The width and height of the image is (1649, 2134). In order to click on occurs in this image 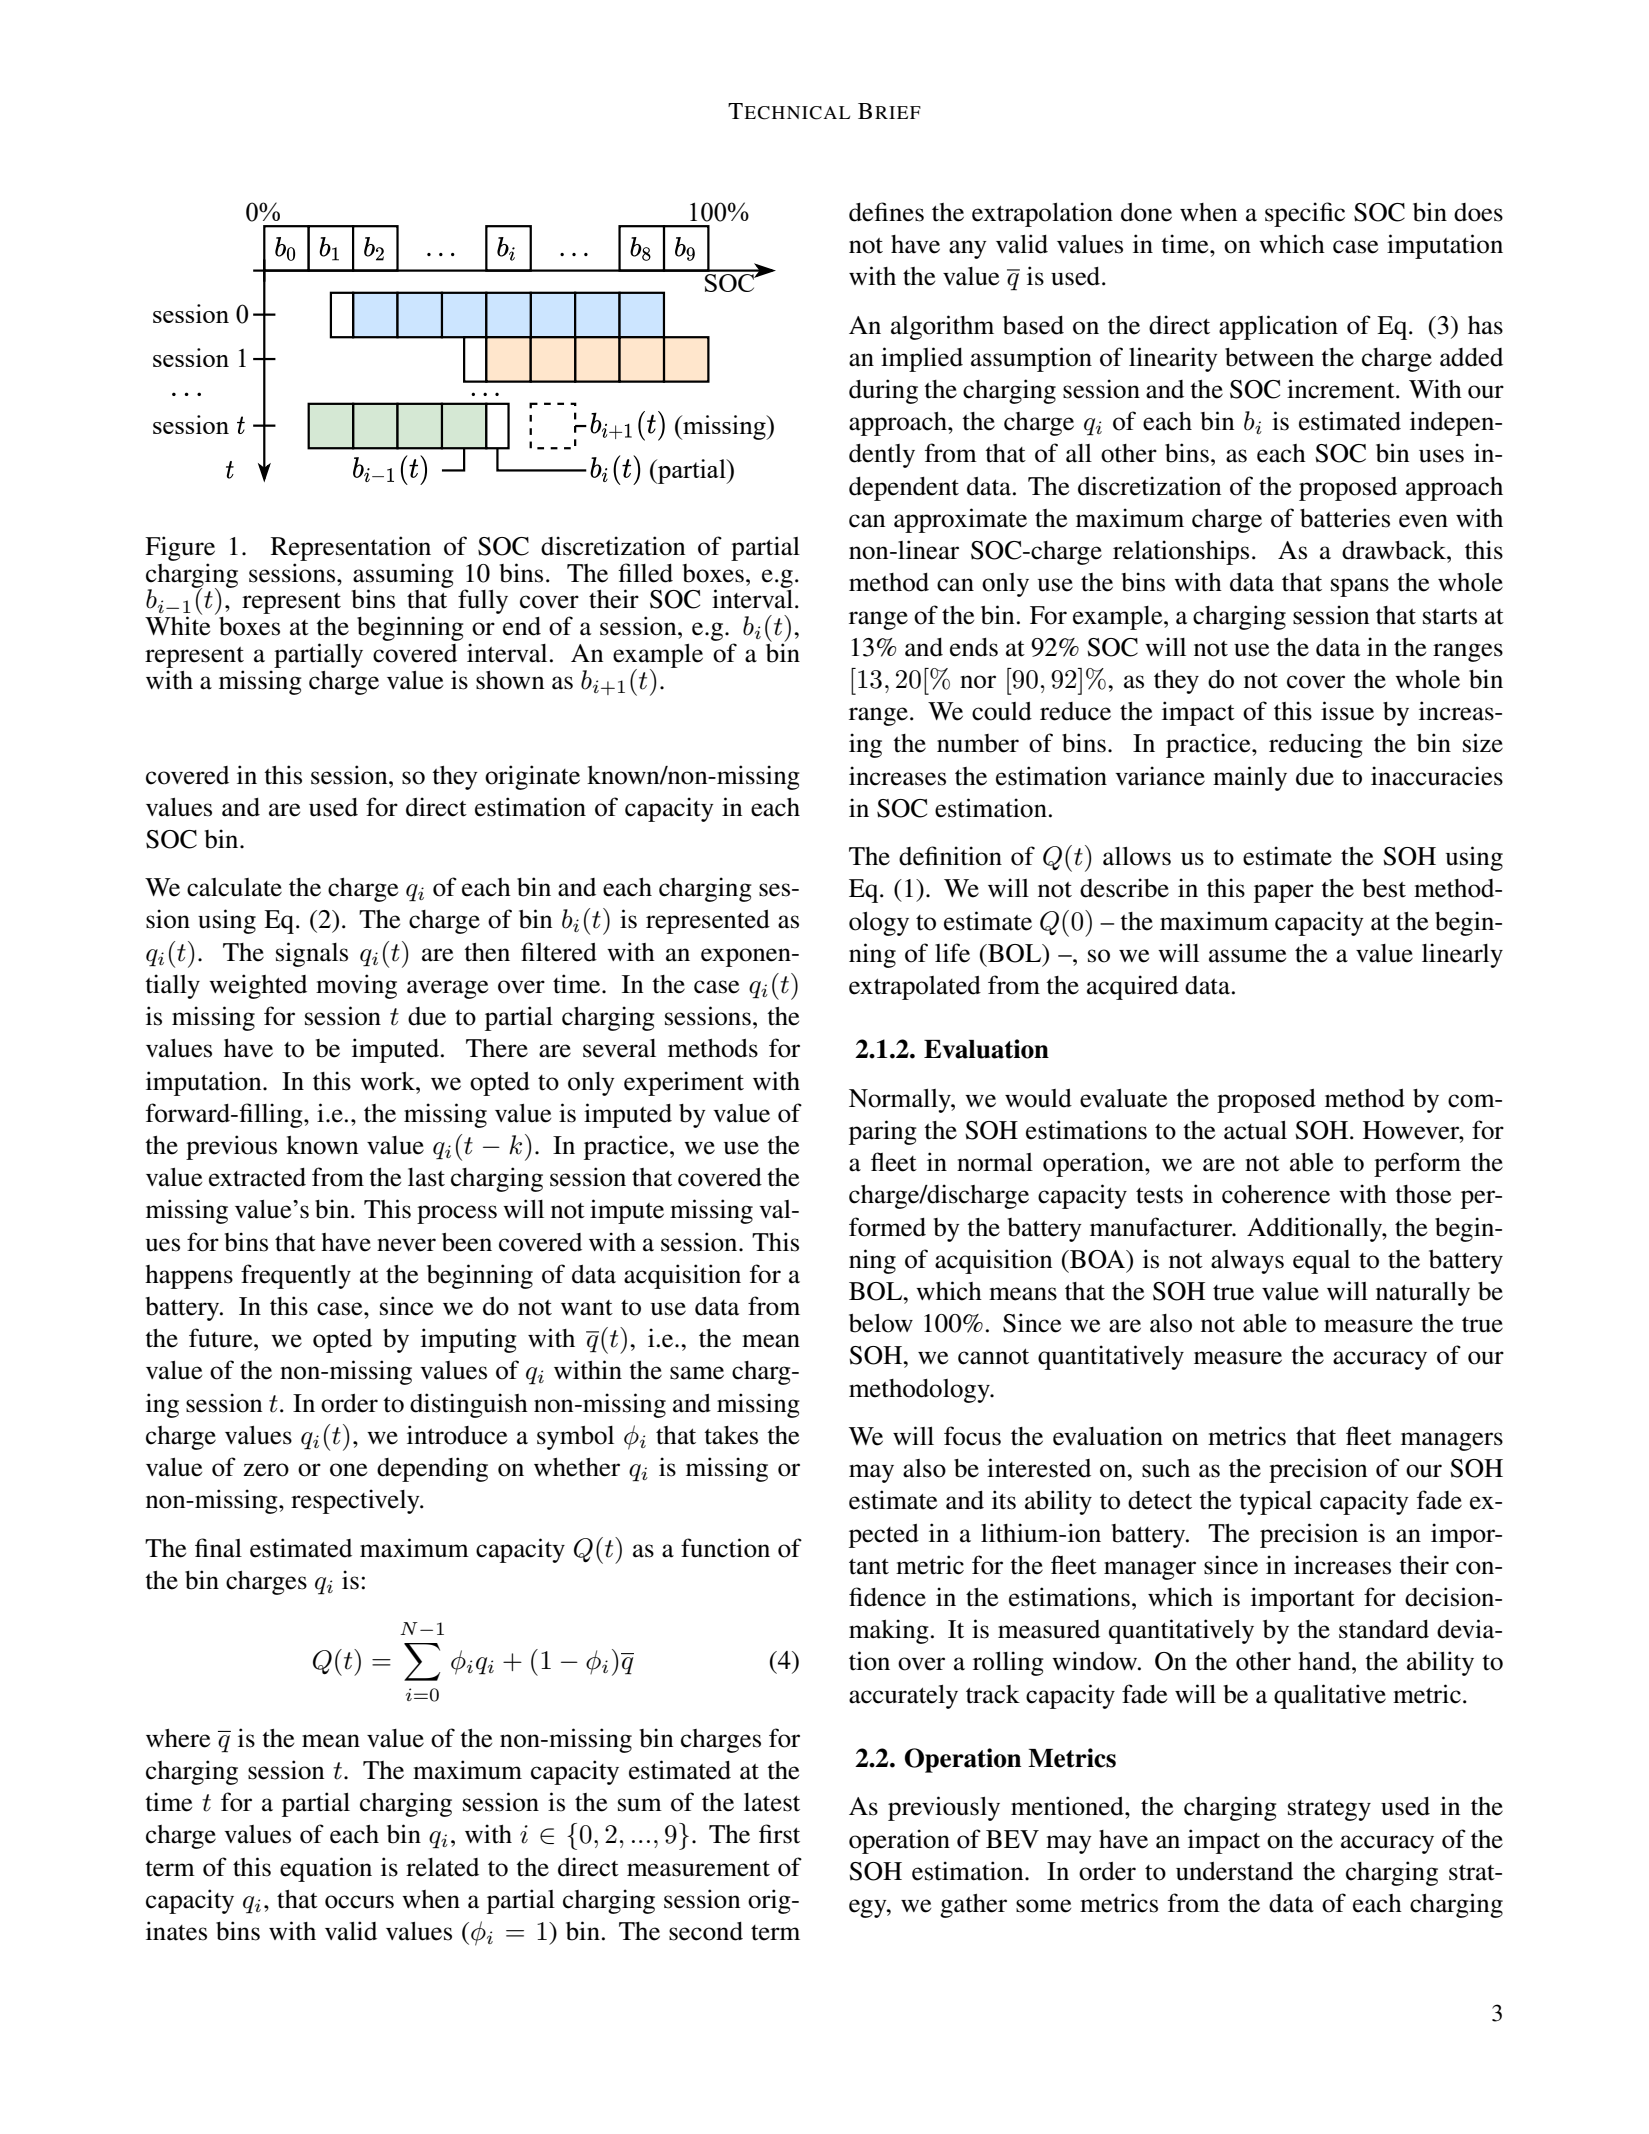, I will do `click(359, 1902)`.
